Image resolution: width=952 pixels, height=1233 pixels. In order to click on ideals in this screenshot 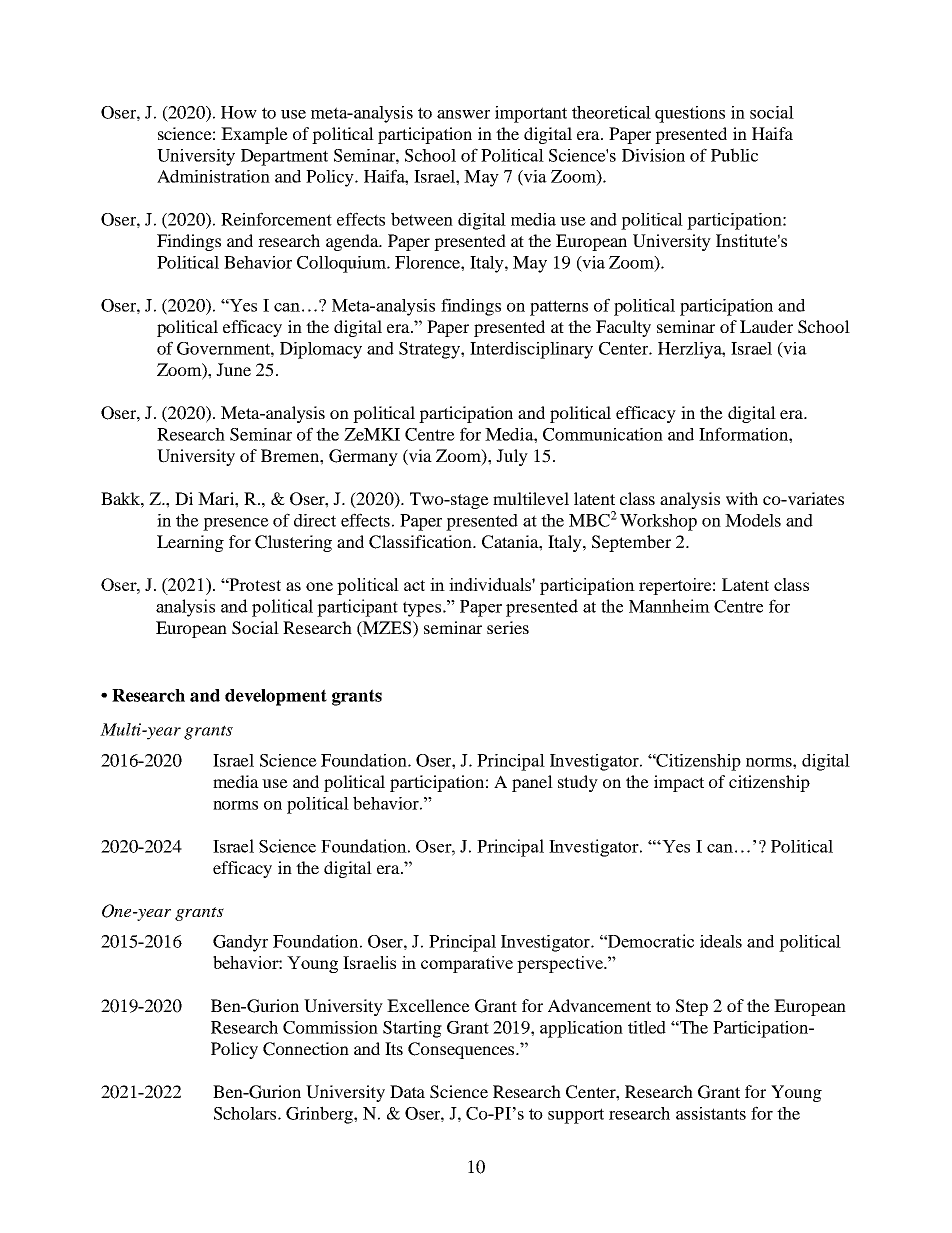, I will do `click(721, 941)`.
